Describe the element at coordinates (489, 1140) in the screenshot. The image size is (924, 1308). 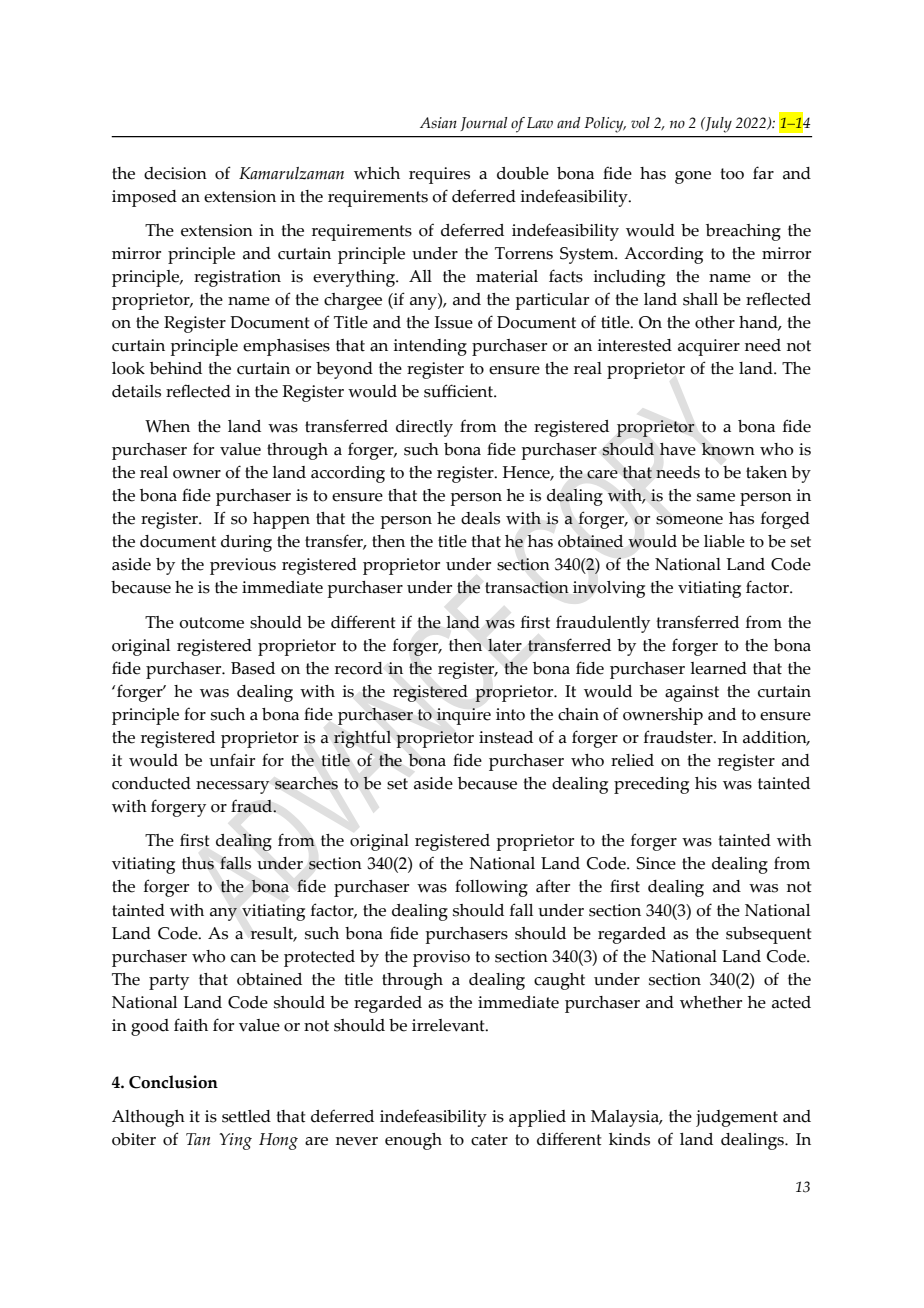
I see `cater` at that location.
